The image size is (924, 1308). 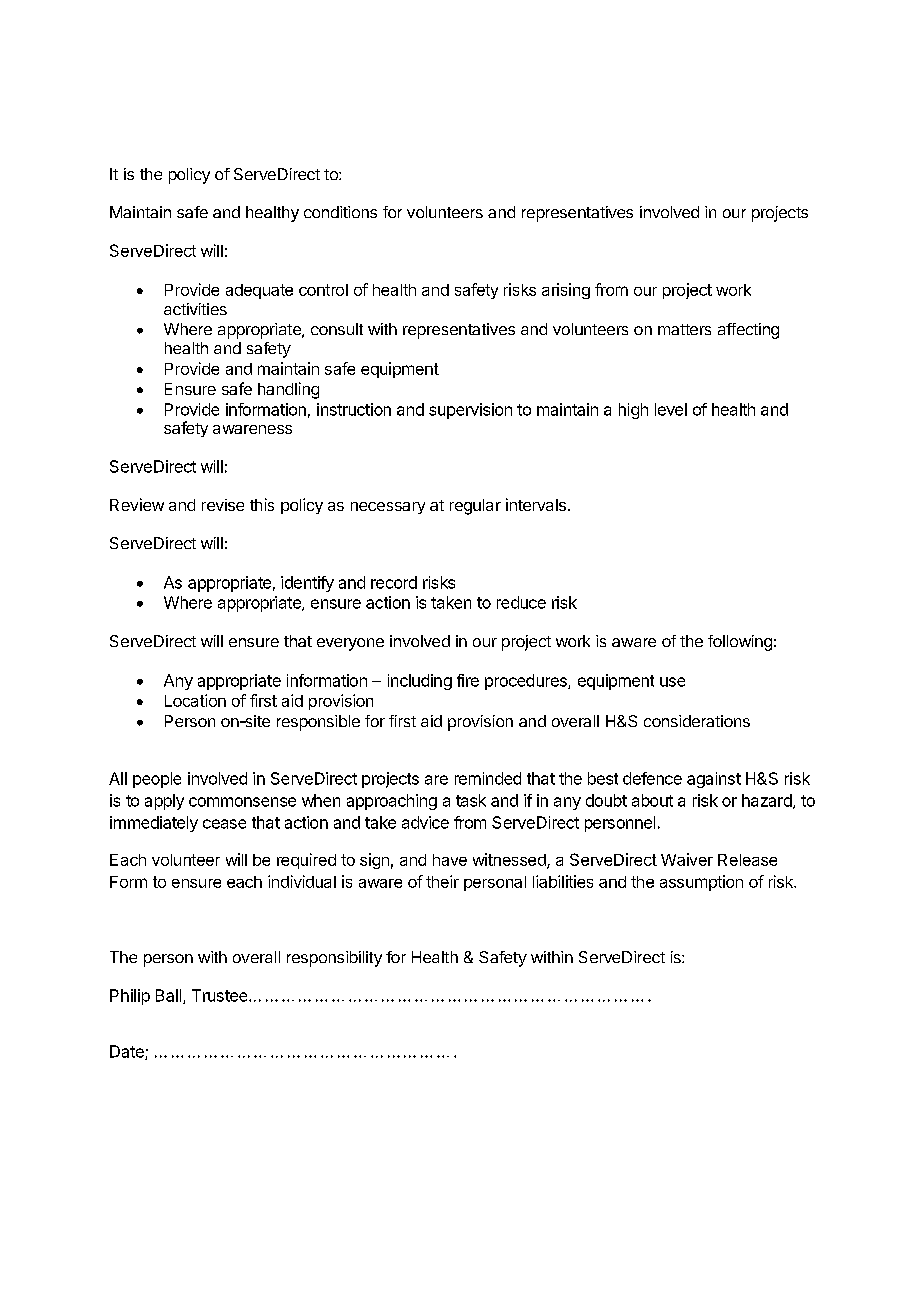 What do you see at coordinates (334, 959) in the screenshot?
I see `responsibility` at bounding box center [334, 959].
